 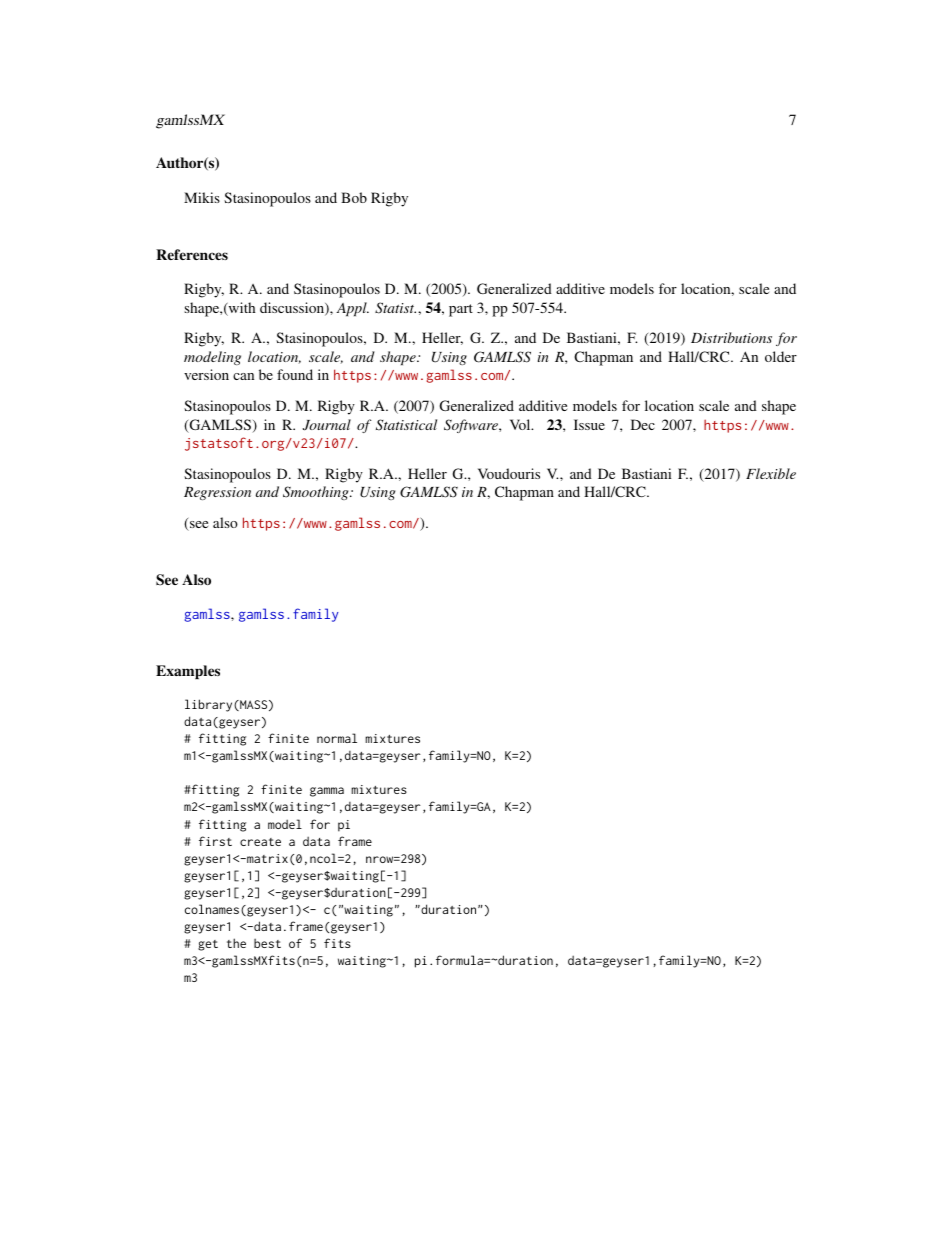 What do you see at coordinates (243, 376) in the page?
I see `can` at bounding box center [243, 376].
